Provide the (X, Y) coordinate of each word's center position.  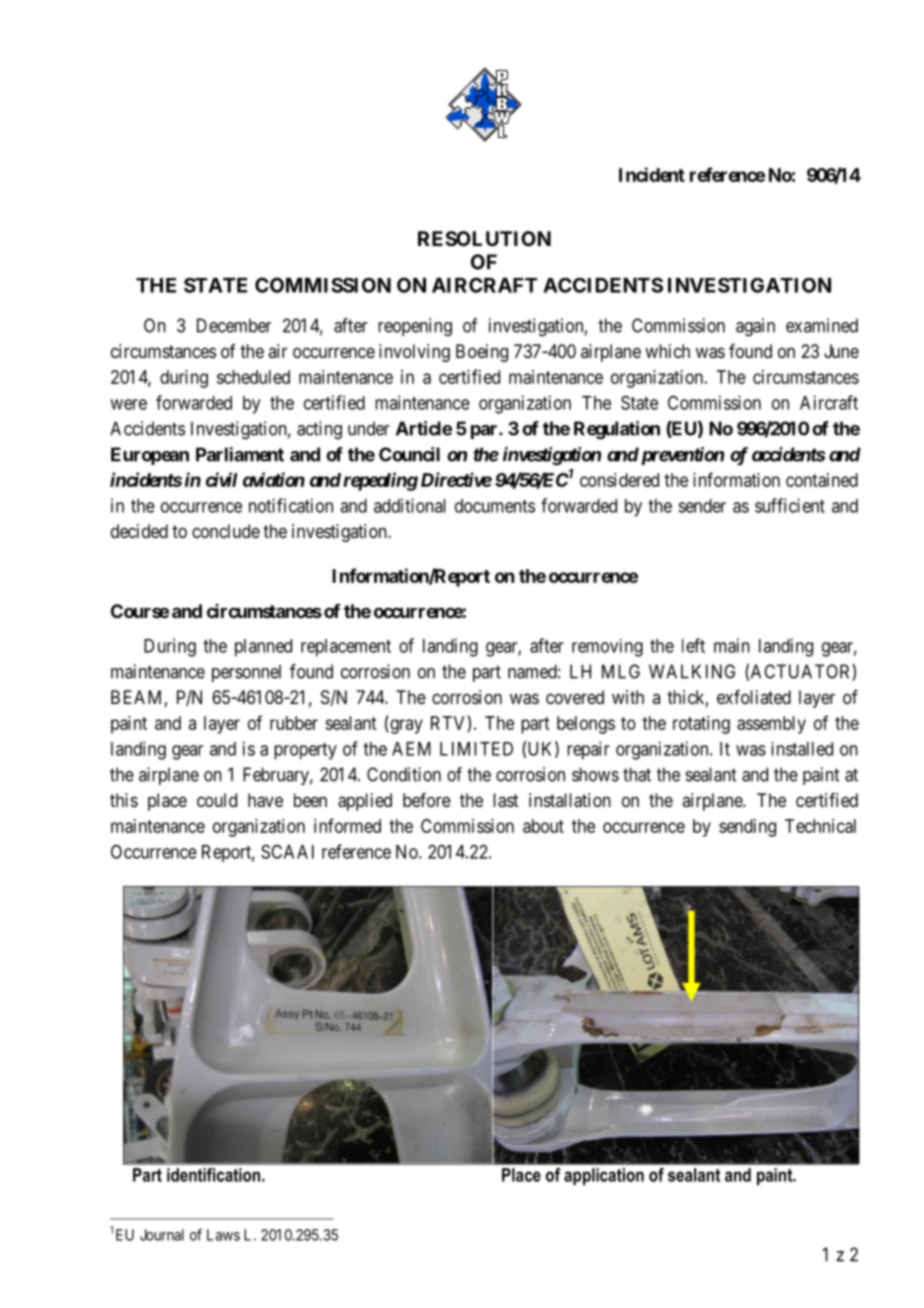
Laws (223, 1235)
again (755, 327)
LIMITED (476, 749)
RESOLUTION (484, 238)
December (234, 325)
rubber (294, 723)
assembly (771, 725)
